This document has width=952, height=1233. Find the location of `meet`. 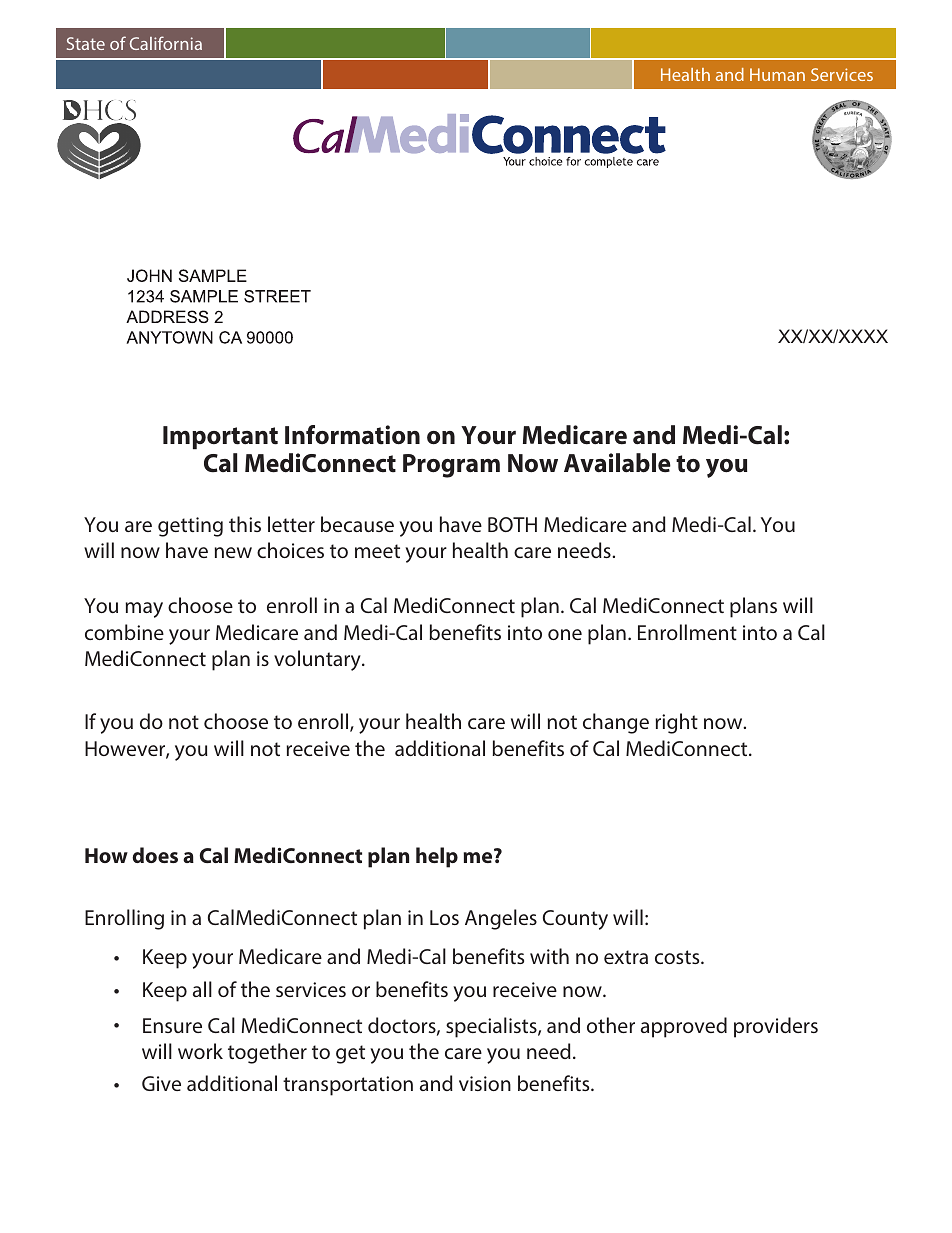

meet is located at coordinates (377, 551).
